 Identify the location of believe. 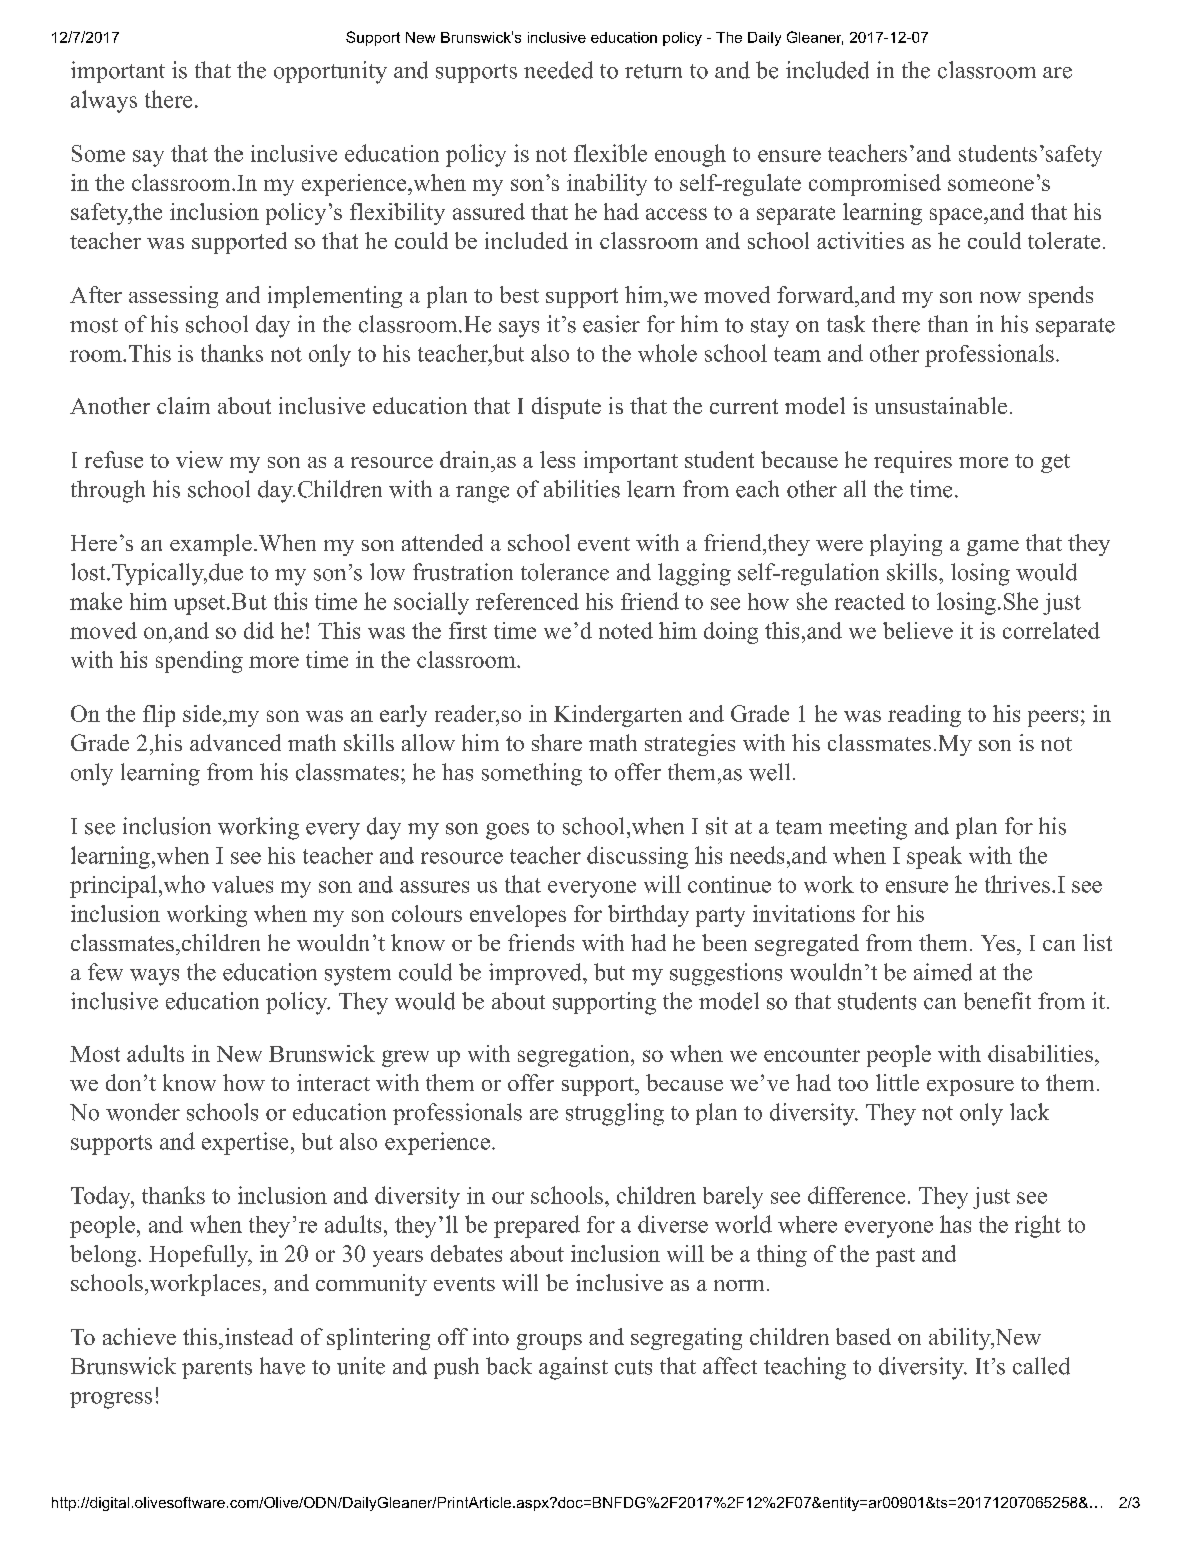
(918, 630).
